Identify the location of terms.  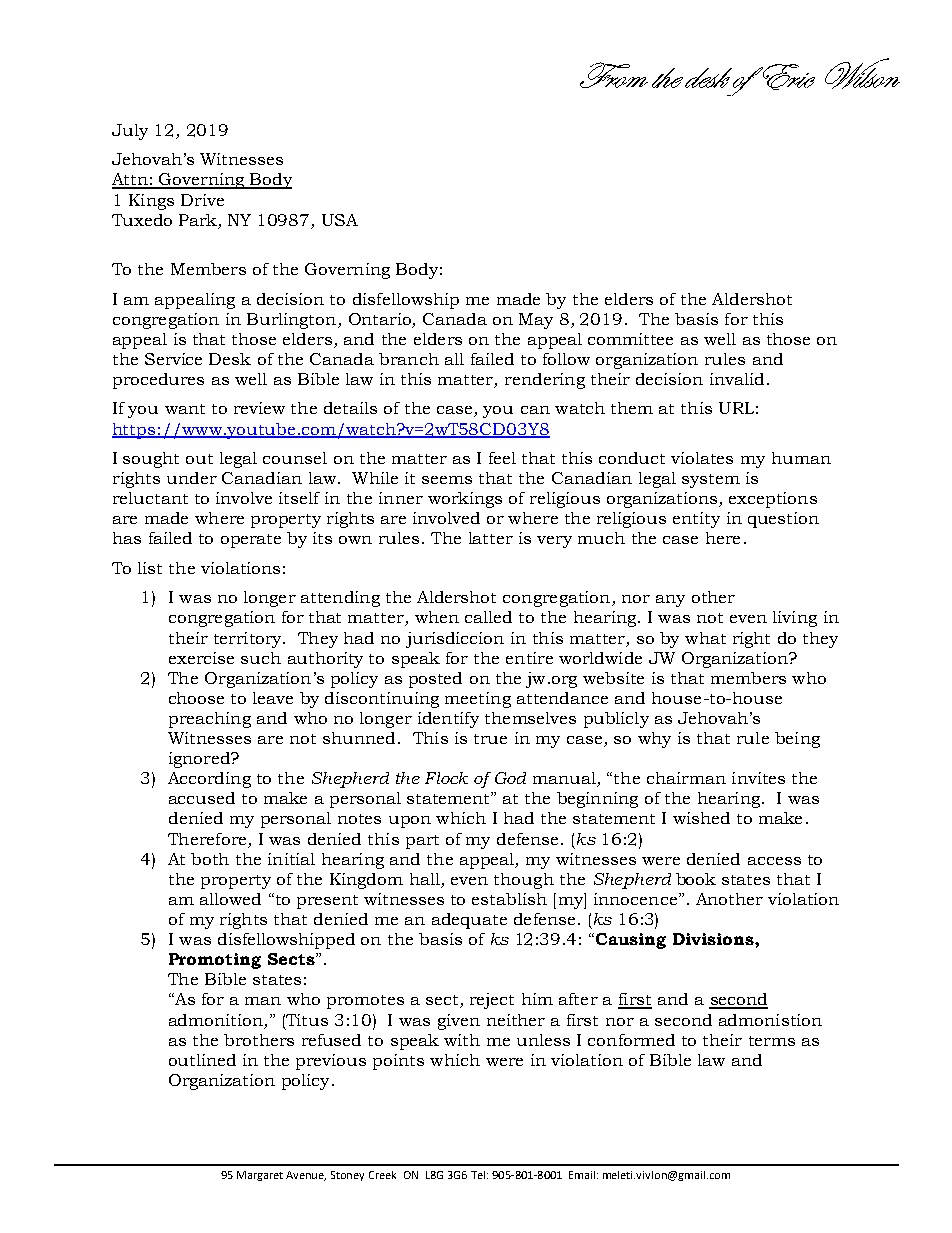
(772, 1041).
